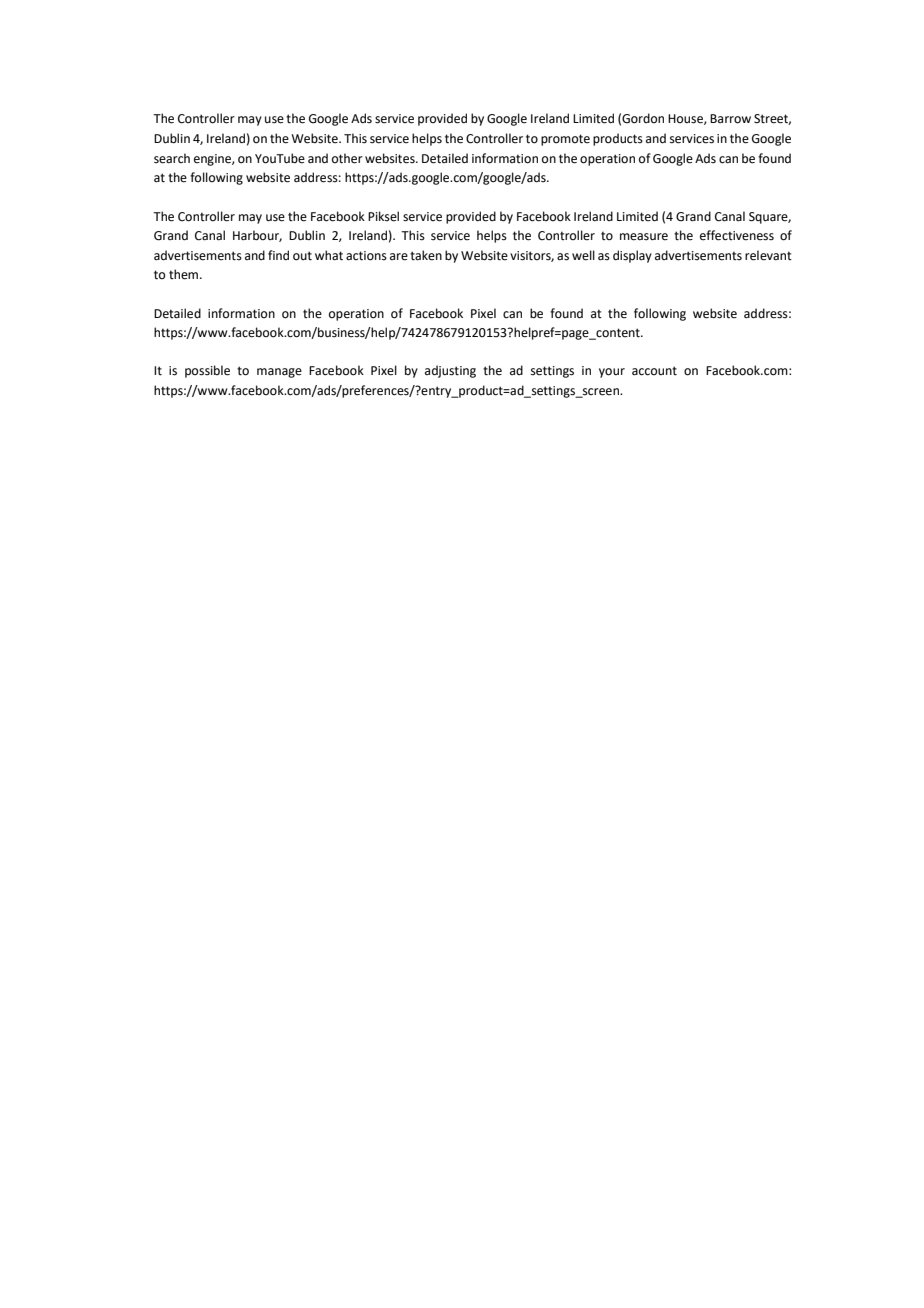  Describe the element at coordinates (278, 255) in the screenshot. I see `find` at that location.
